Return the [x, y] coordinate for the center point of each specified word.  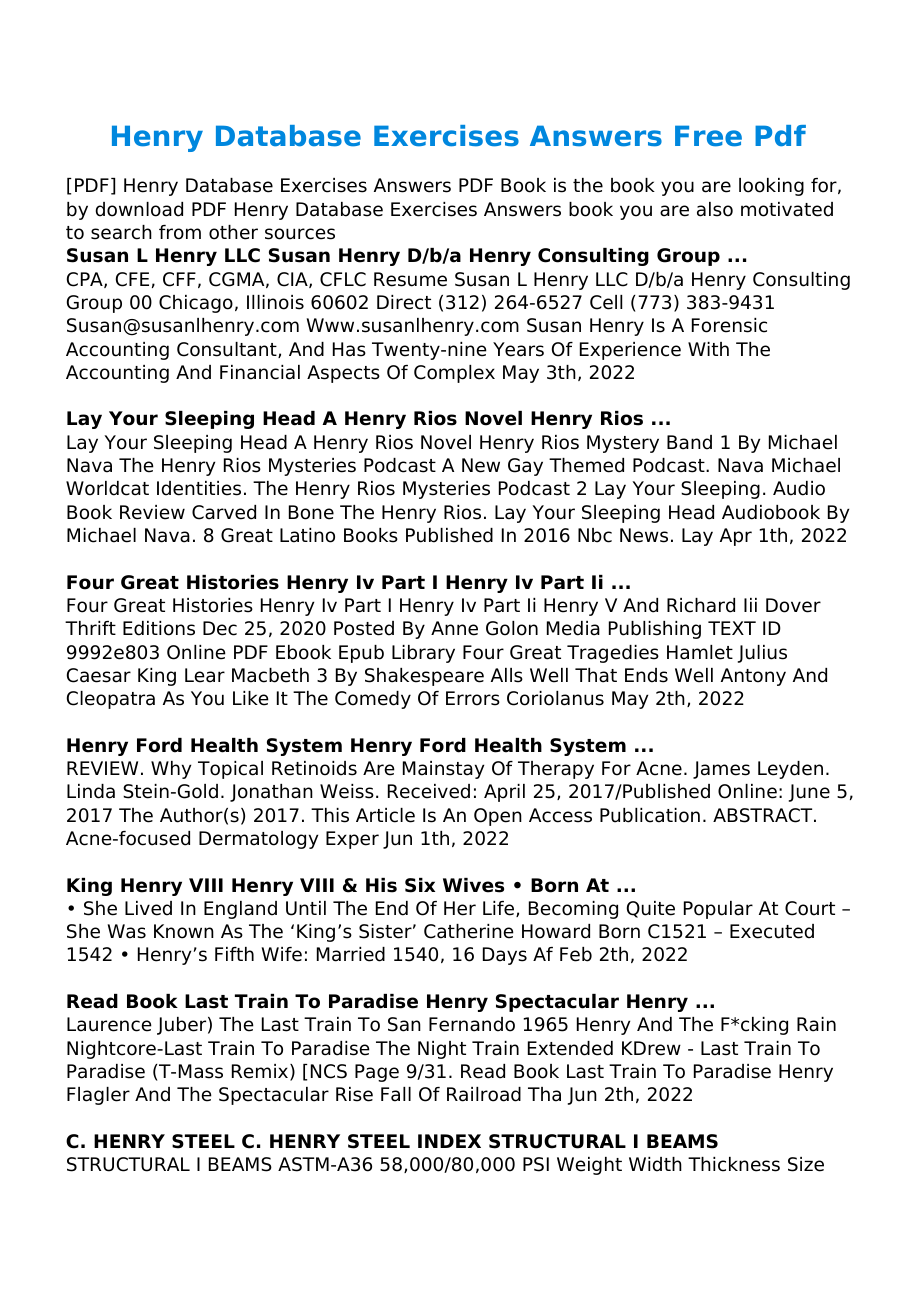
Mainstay [443, 770]
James [721, 770]
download [139, 209]
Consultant [228, 350]
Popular [718, 910]
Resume [410, 279]
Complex [454, 374]
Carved [224, 512]
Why [171, 770]
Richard [701, 605]
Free [708, 136]
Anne [454, 628]
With [708, 349]
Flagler [98, 1096]
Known [184, 931]
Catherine [469, 931]
